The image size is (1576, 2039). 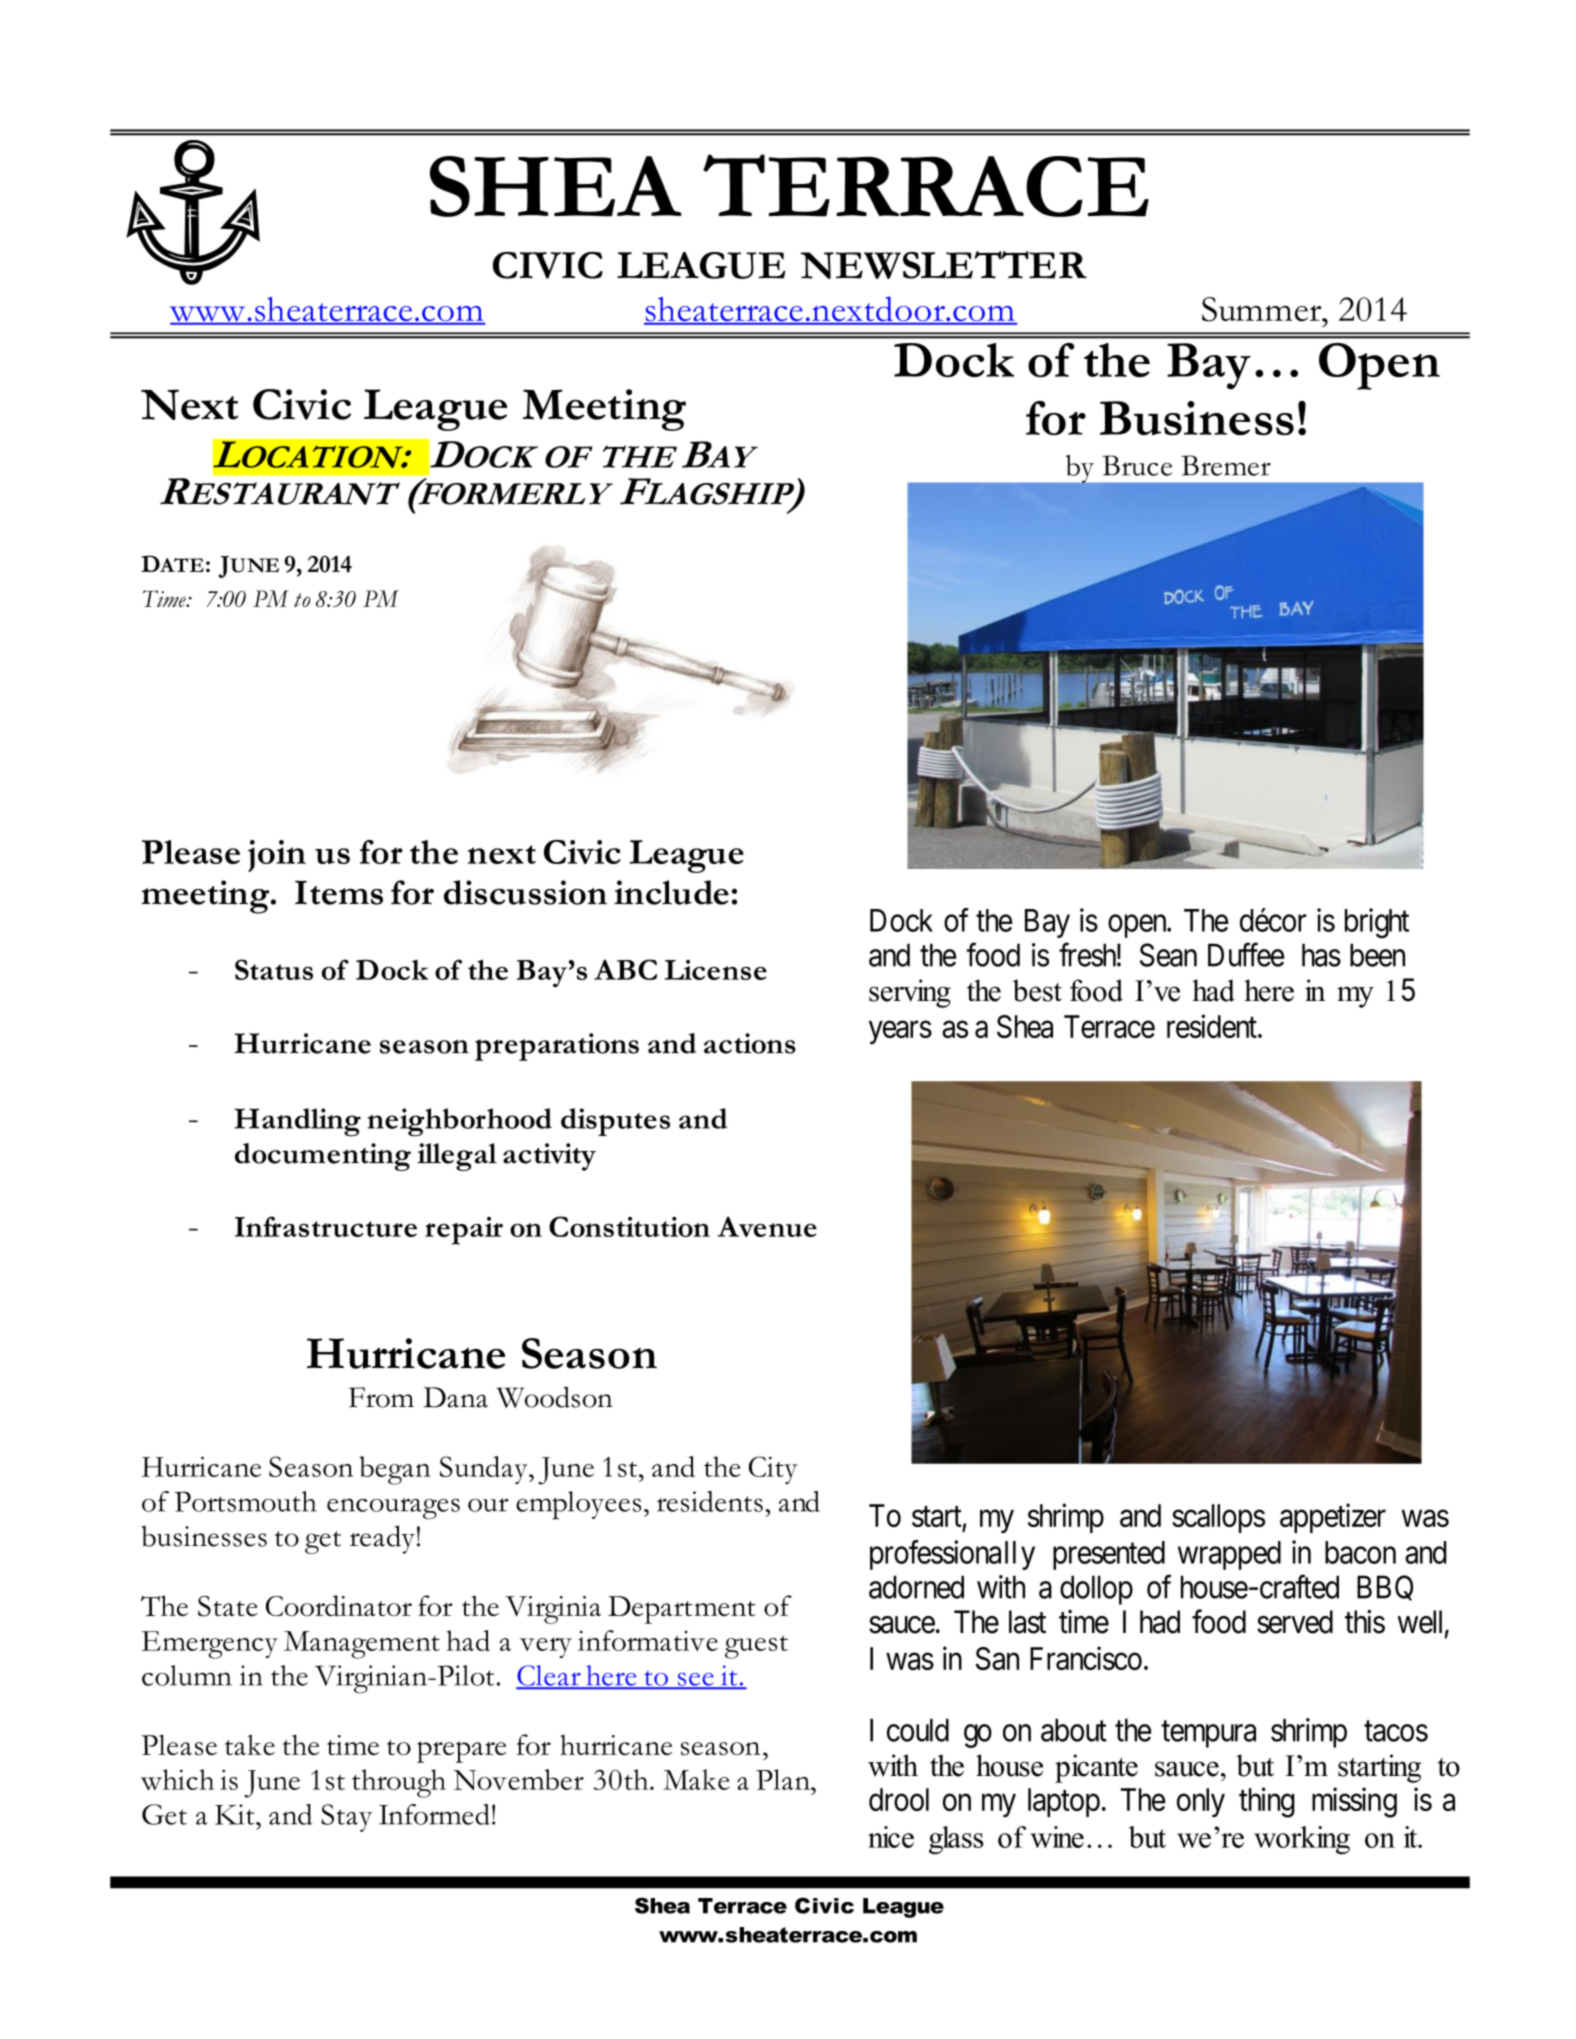 I want to click on Stay, so click(x=346, y=1818).
